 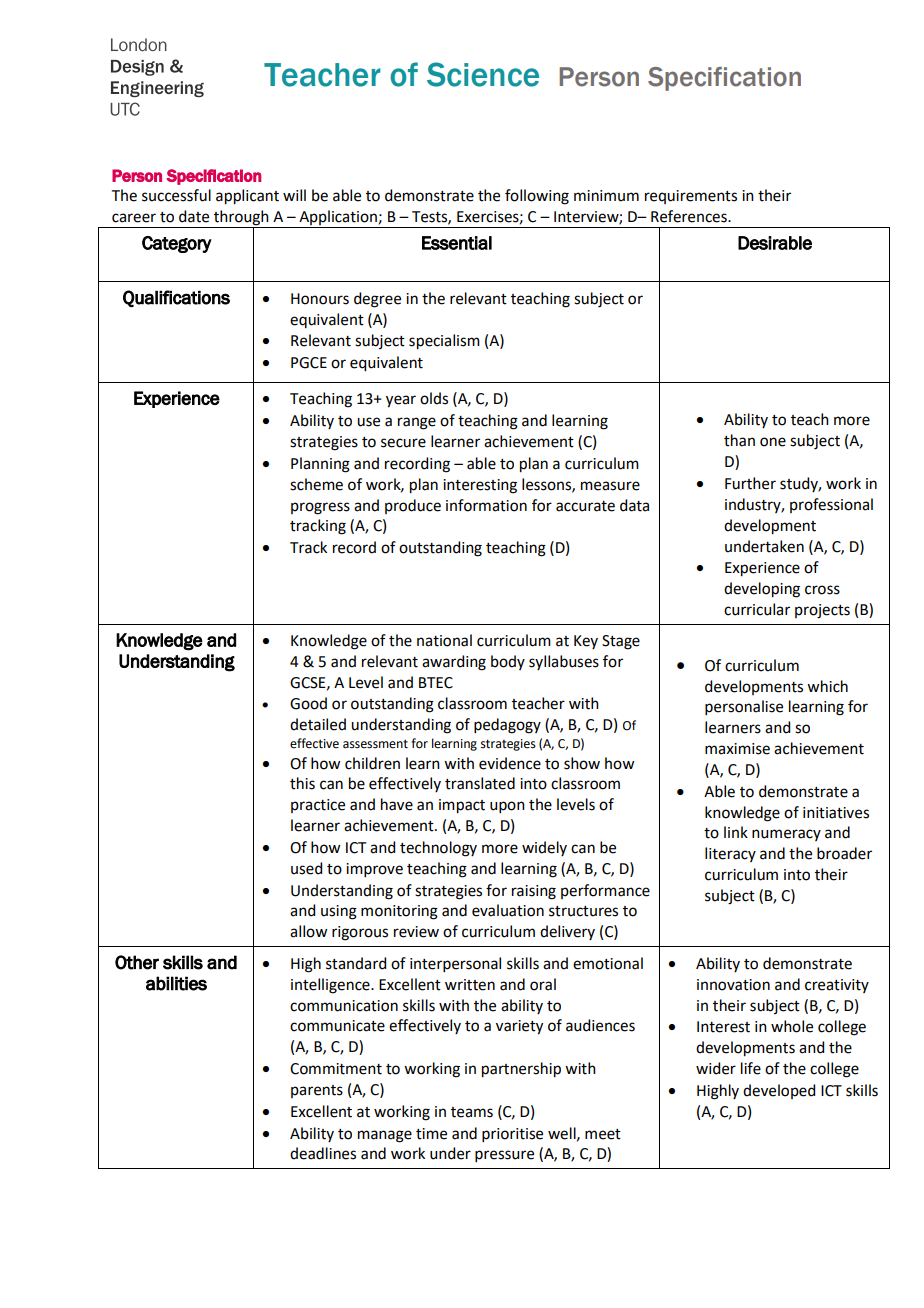 I want to click on one, so click(x=773, y=442).
